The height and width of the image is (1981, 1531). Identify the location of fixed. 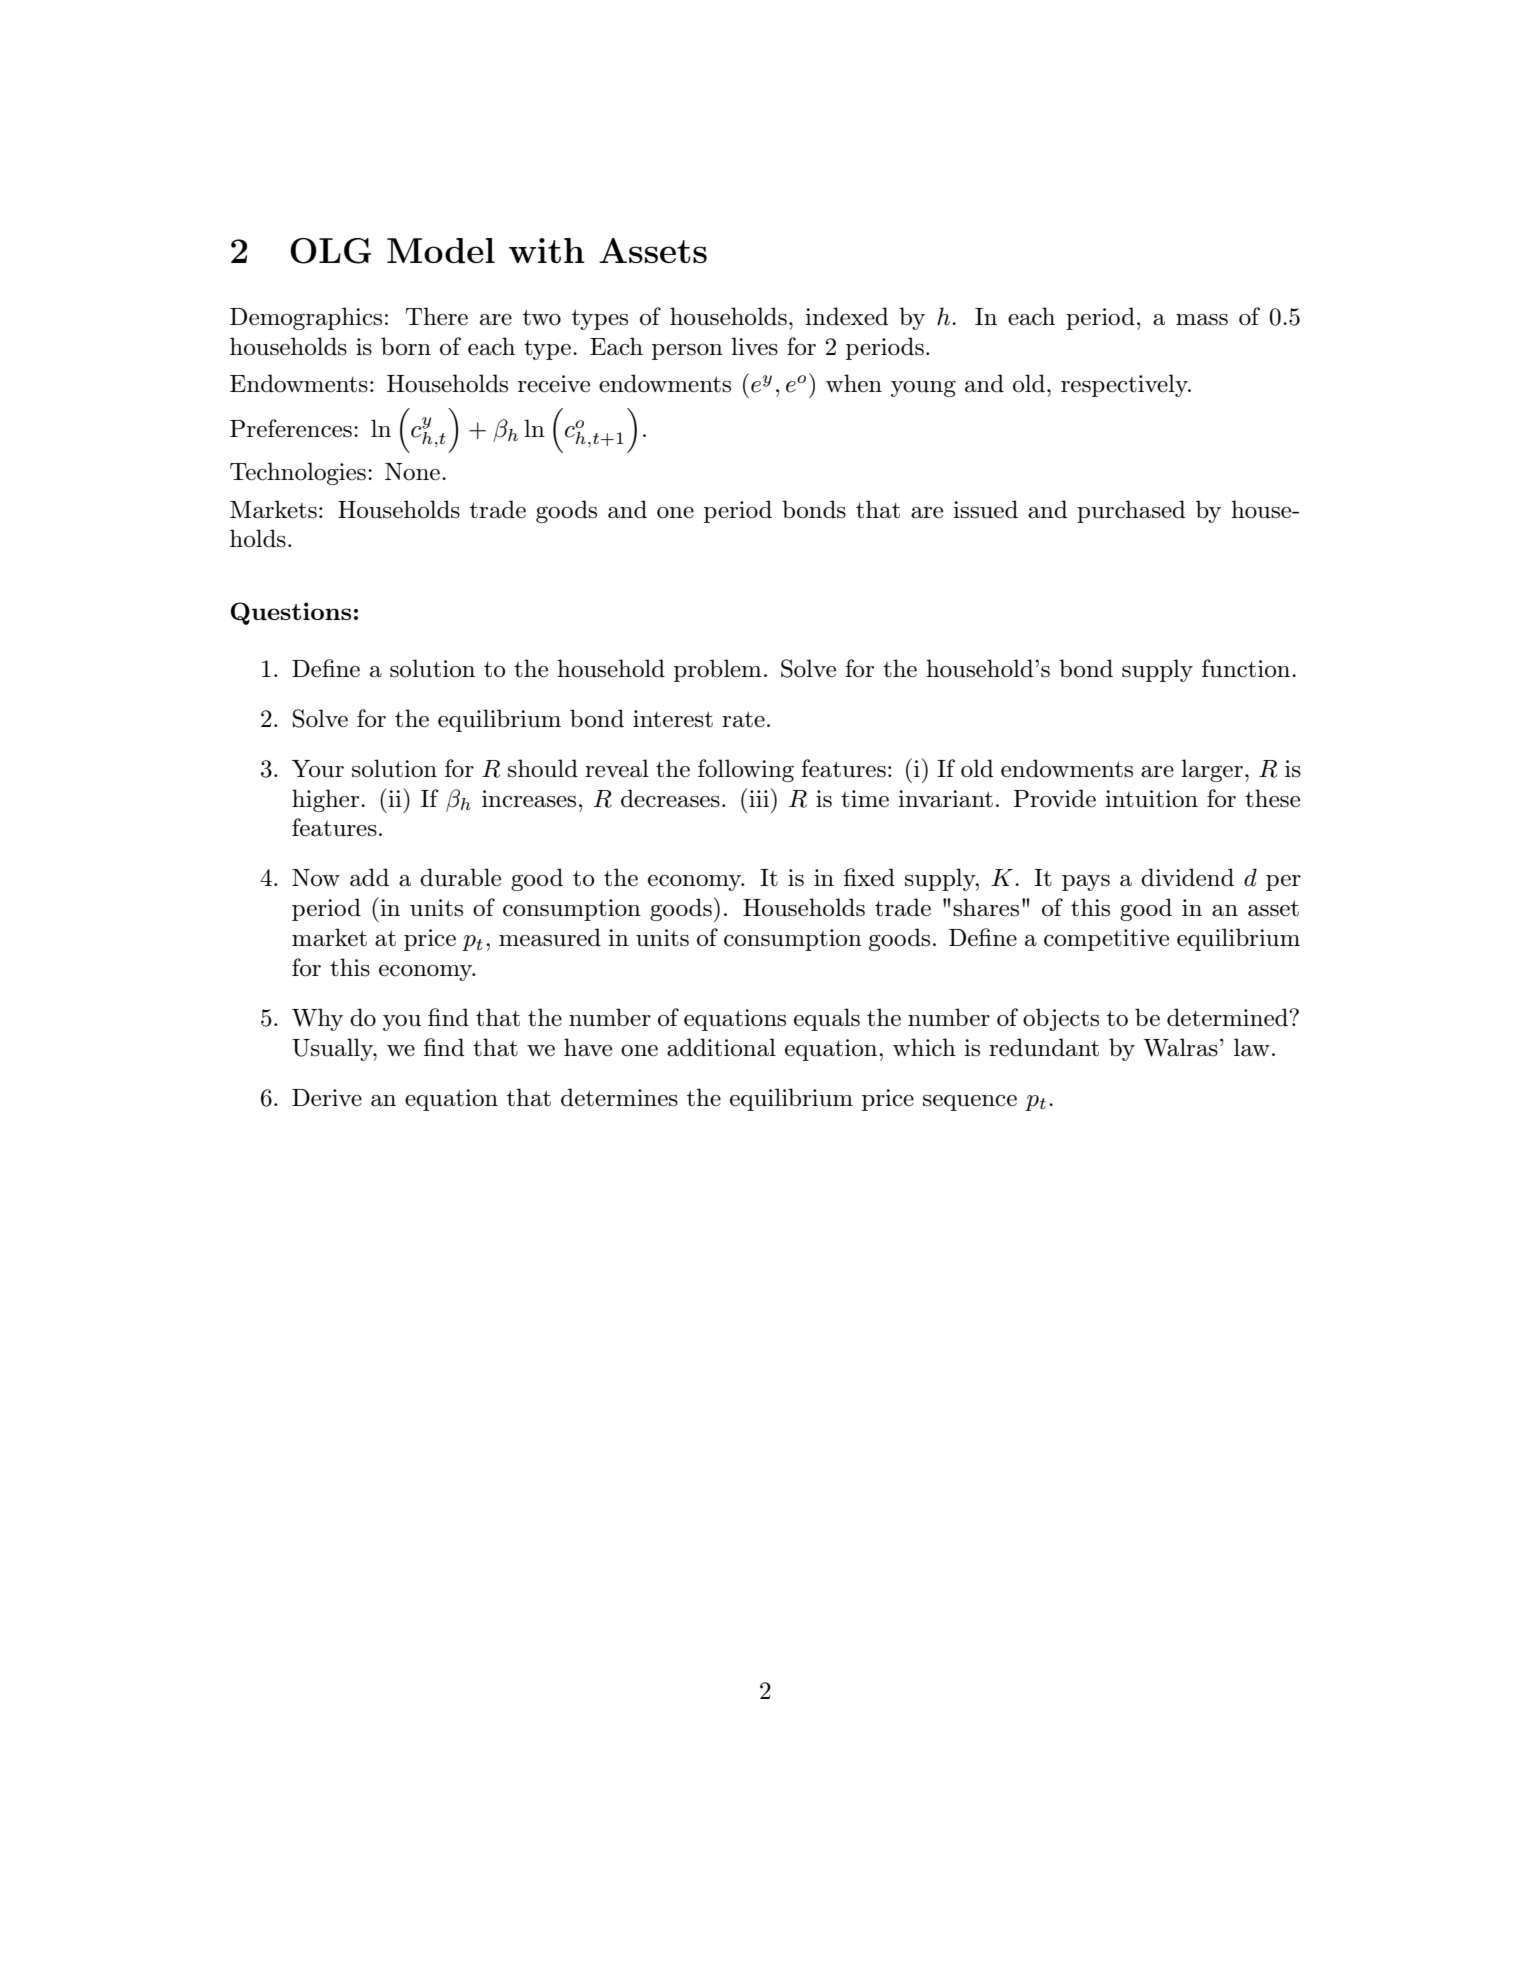
(869, 877).
